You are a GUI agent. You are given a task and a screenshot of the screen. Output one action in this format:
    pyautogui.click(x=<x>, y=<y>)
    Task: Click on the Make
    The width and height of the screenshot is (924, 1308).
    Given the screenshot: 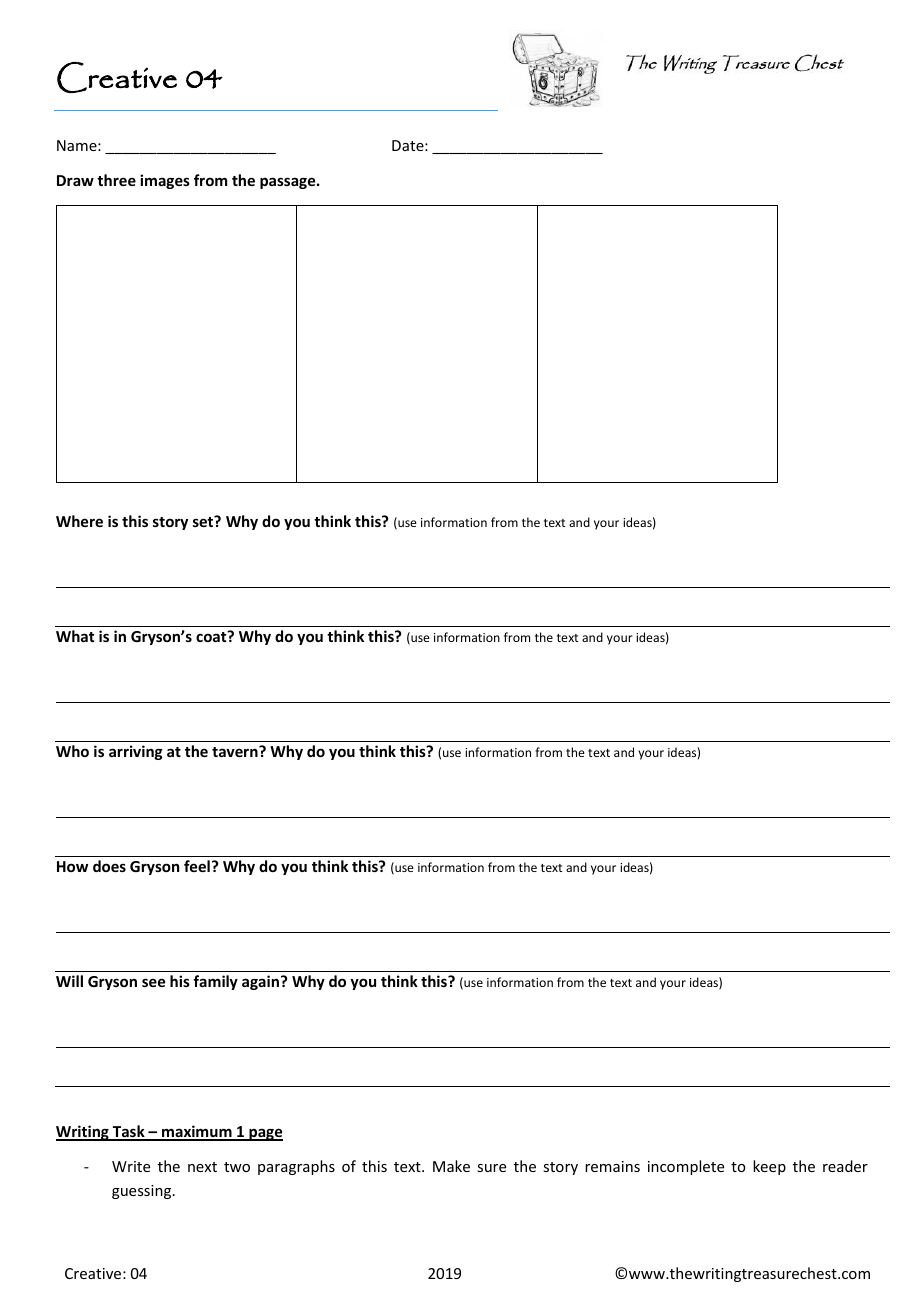 What is the action you would take?
    pyautogui.click(x=451, y=1166)
